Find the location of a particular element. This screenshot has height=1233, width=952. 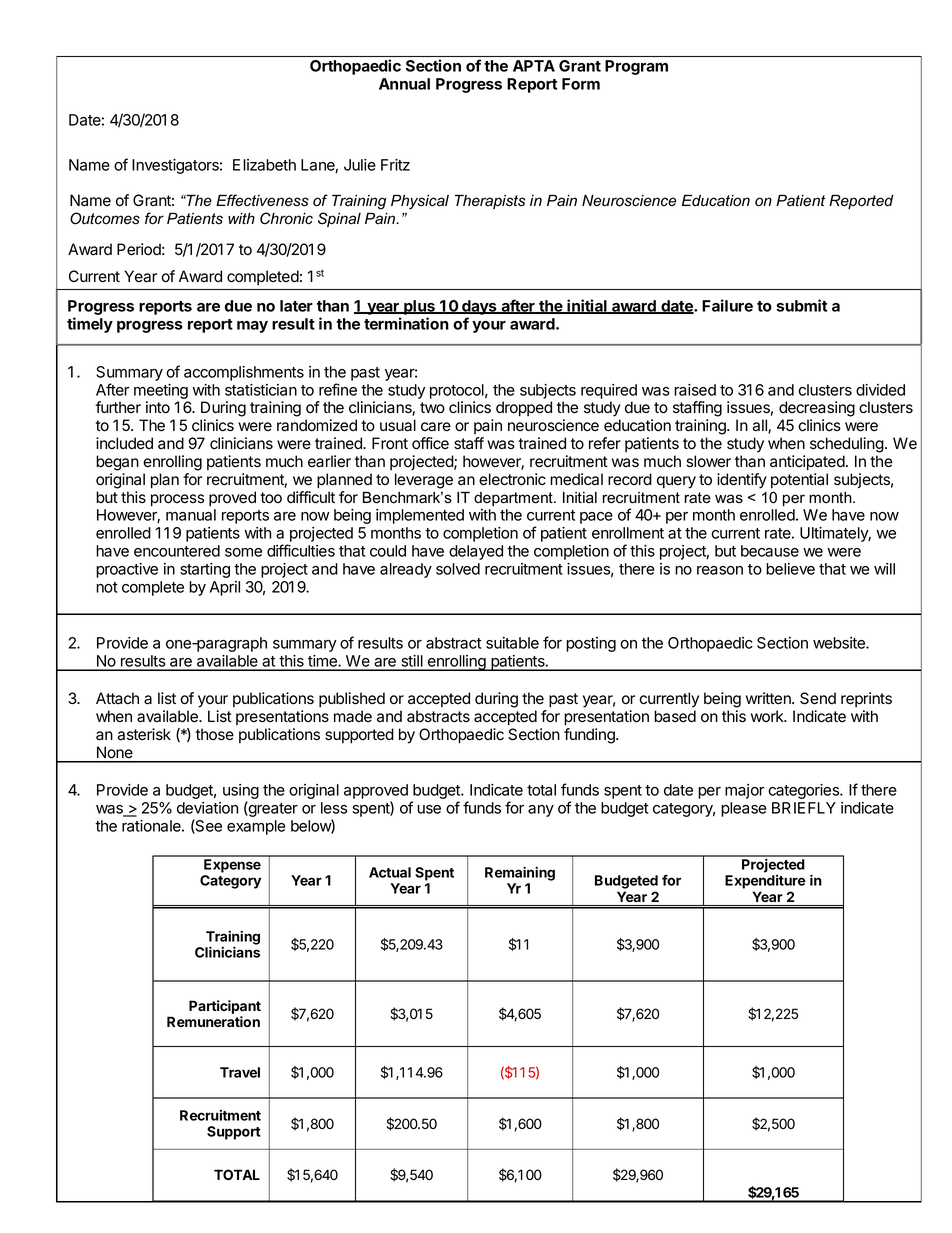

Form is located at coordinates (581, 84).
